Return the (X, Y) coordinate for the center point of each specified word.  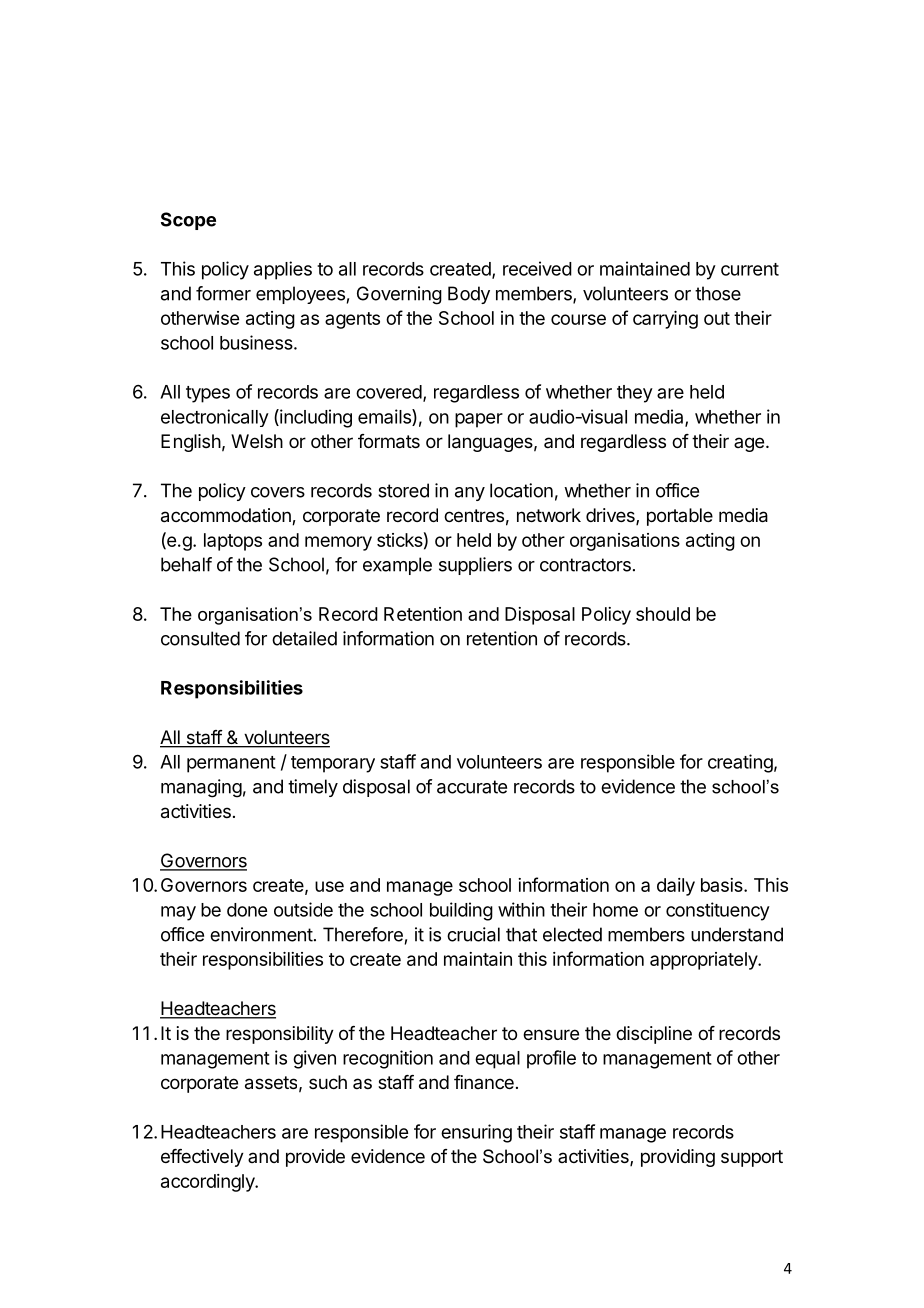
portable (680, 517)
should (663, 614)
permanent (231, 764)
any (470, 494)
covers (278, 492)
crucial (473, 934)
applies (283, 270)
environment (261, 934)
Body (469, 295)
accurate (472, 787)
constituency (718, 911)
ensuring (476, 1133)
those (718, 293)
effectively (202, 1158)
